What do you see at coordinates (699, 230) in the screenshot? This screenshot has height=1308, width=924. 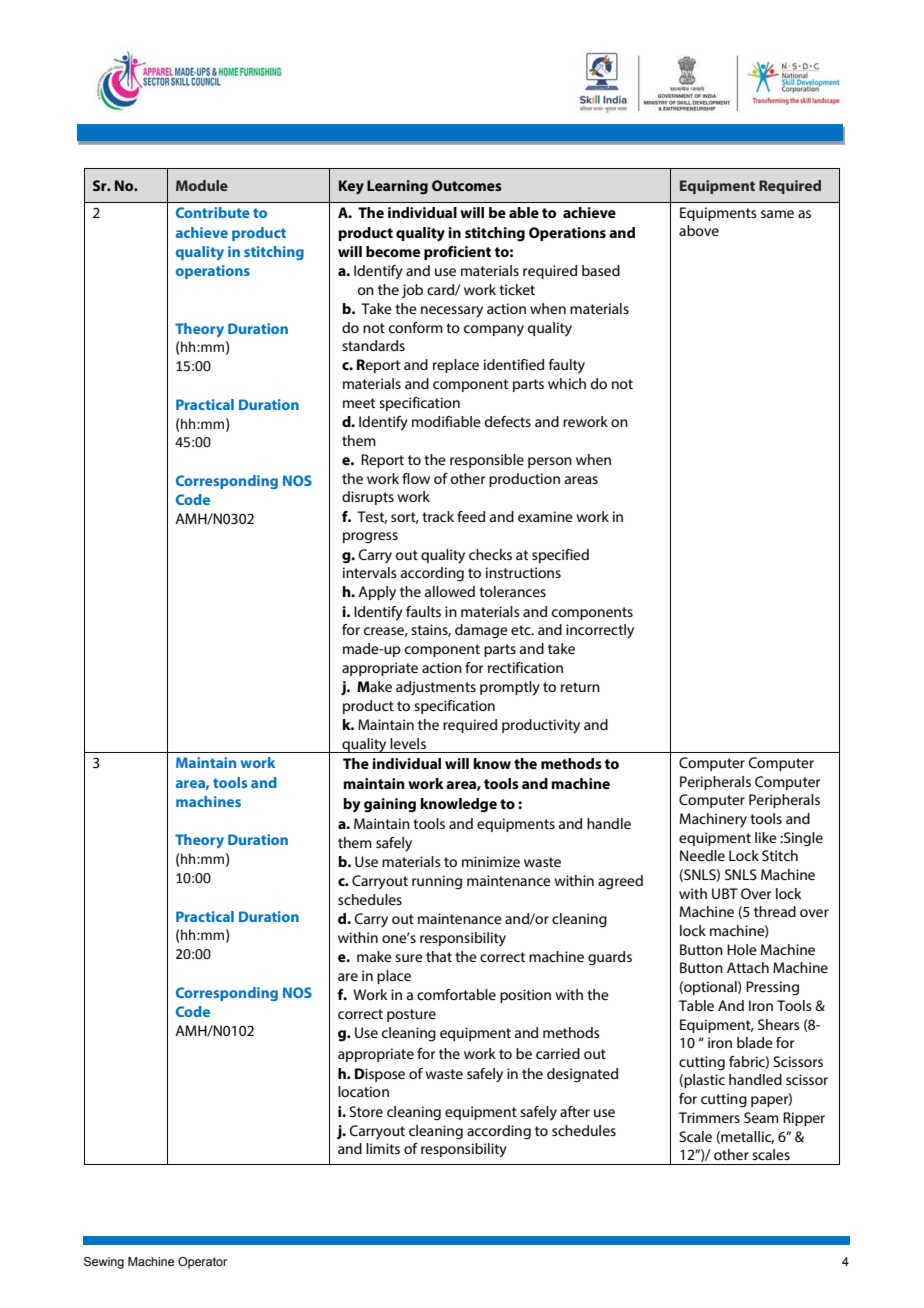 I see `above` at bounding box center [699, 230].
